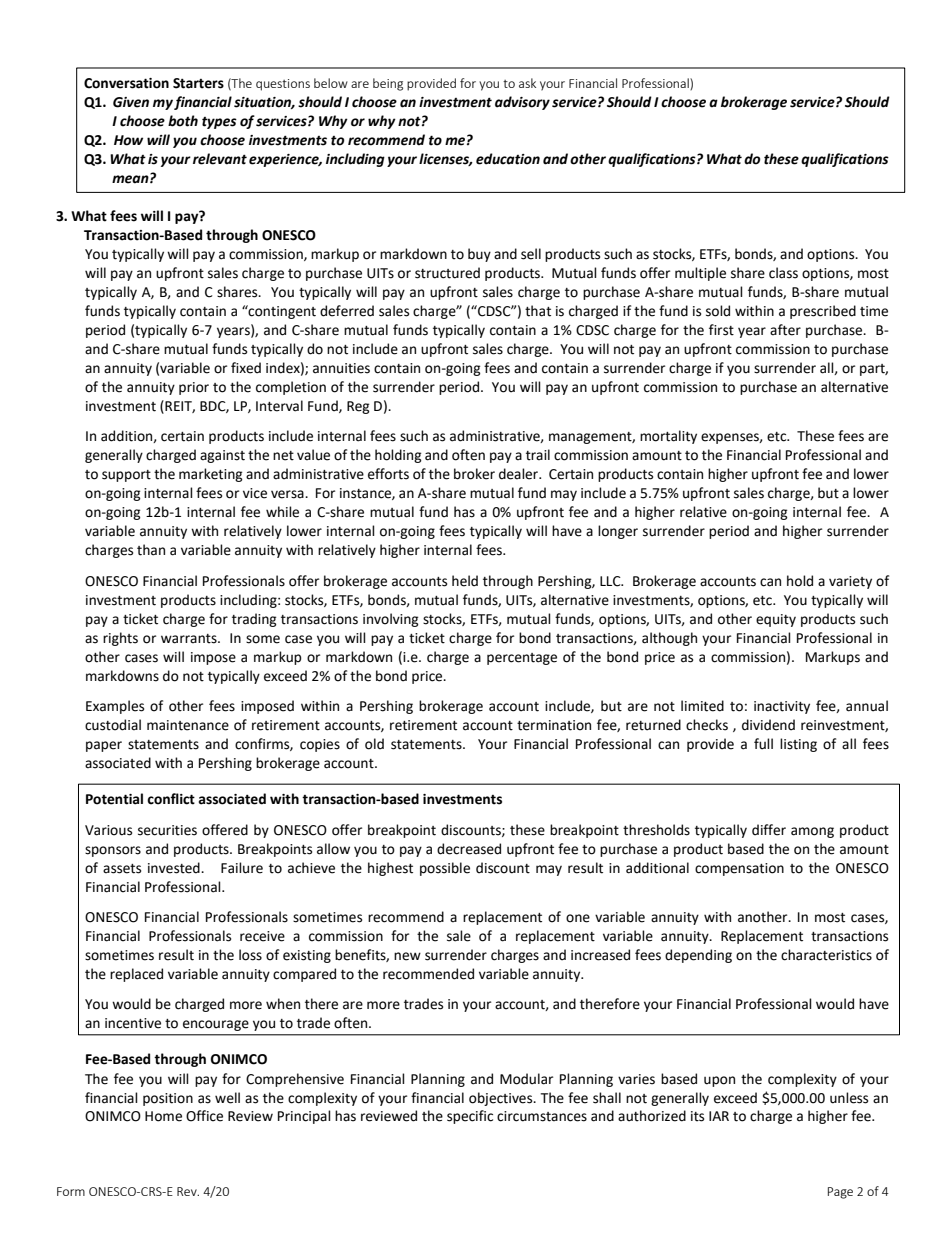 This page has height=1233, width=952. I want to click on dealer, so click(520, 474).
